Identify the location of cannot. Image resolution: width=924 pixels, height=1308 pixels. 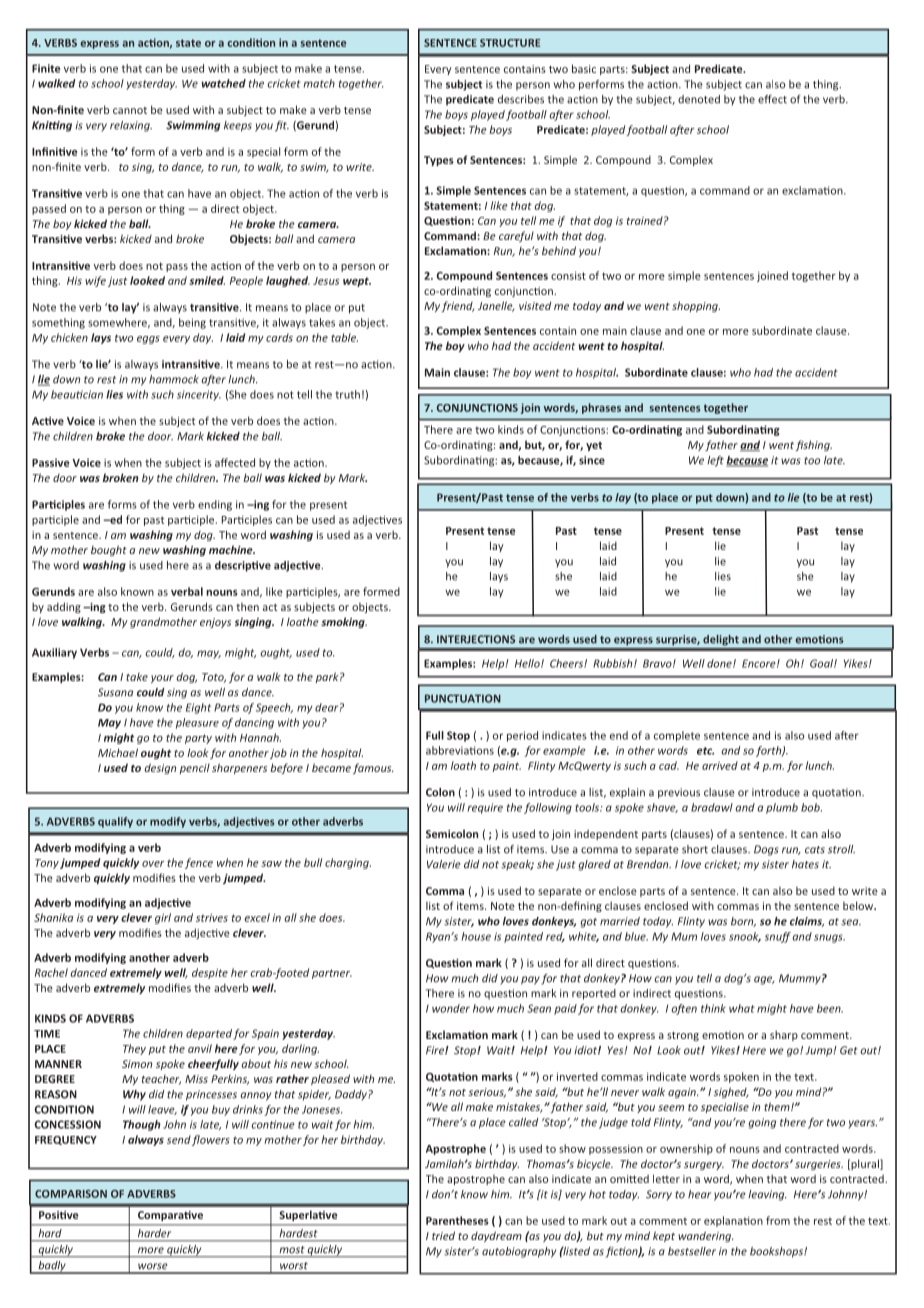
(130, 110).
